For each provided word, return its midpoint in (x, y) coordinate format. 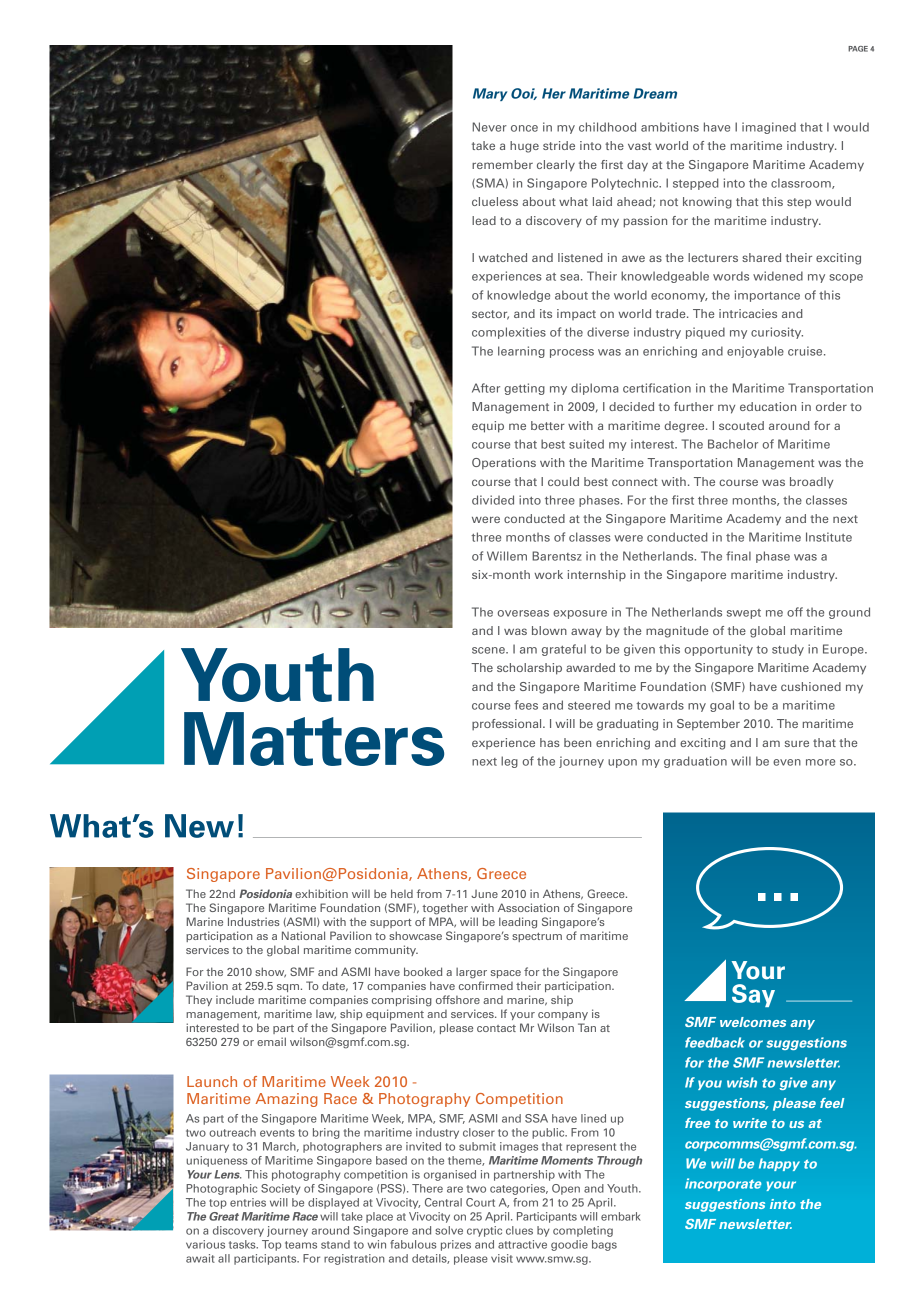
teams (301, 1245)
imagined (769, 128)
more (820, 762)
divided (493, 500)
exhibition (321, 893)
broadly (811, 483)
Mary (490, 94)
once (524, 128)
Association (528, 907)
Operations (504, 464)
